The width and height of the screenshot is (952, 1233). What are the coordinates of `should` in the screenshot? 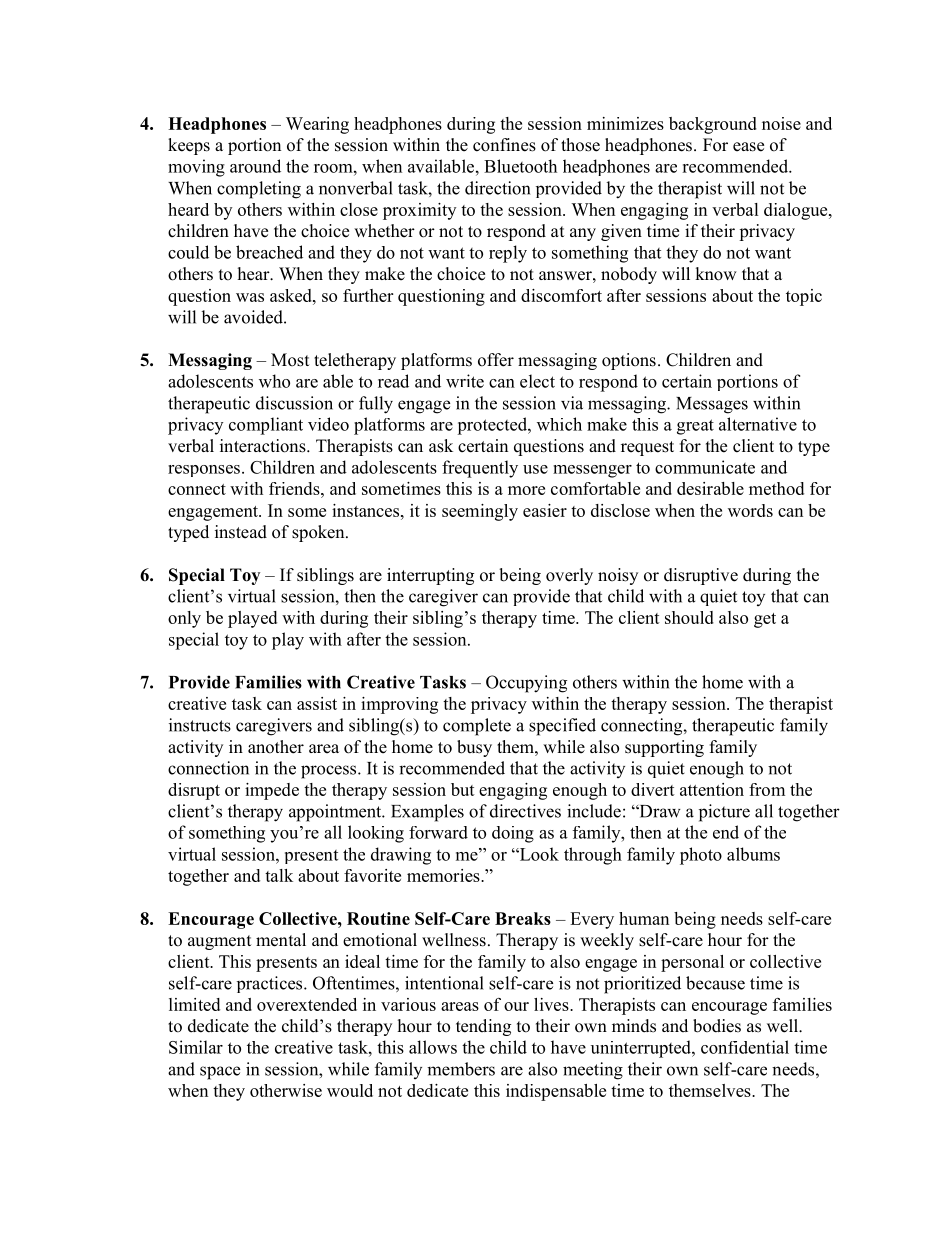 It's located at (689, 617).
